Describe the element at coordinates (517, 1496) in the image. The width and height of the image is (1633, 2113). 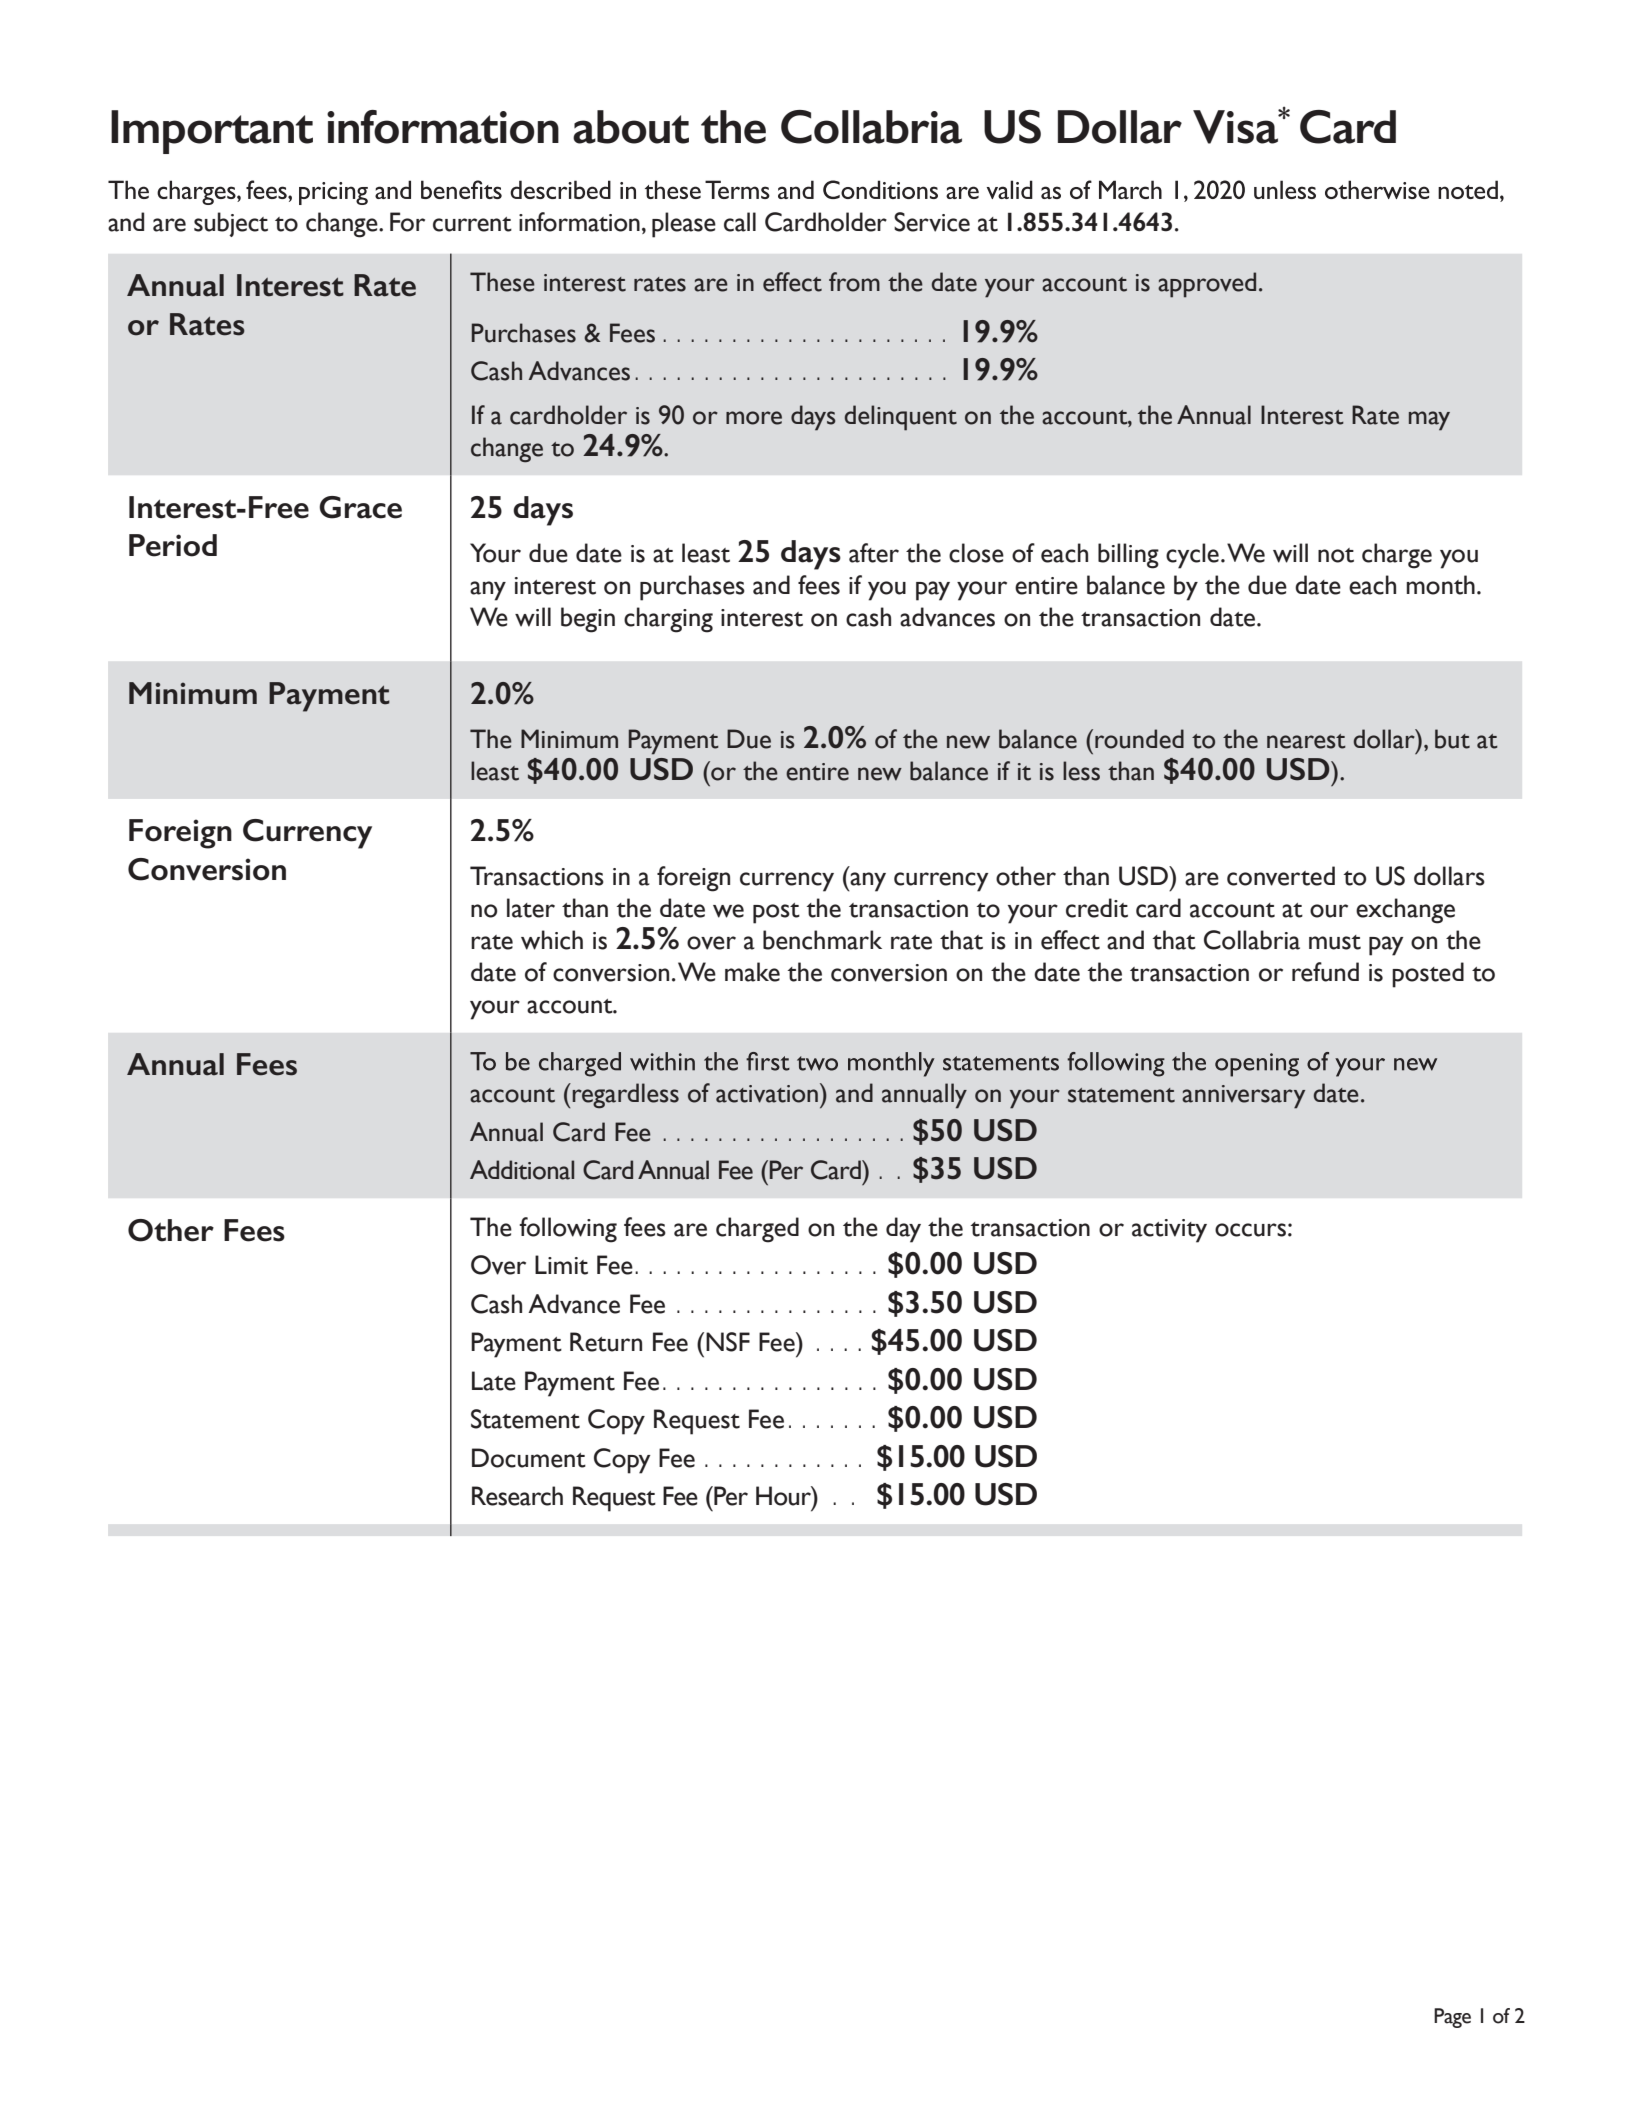
I see `Research` at that location.
